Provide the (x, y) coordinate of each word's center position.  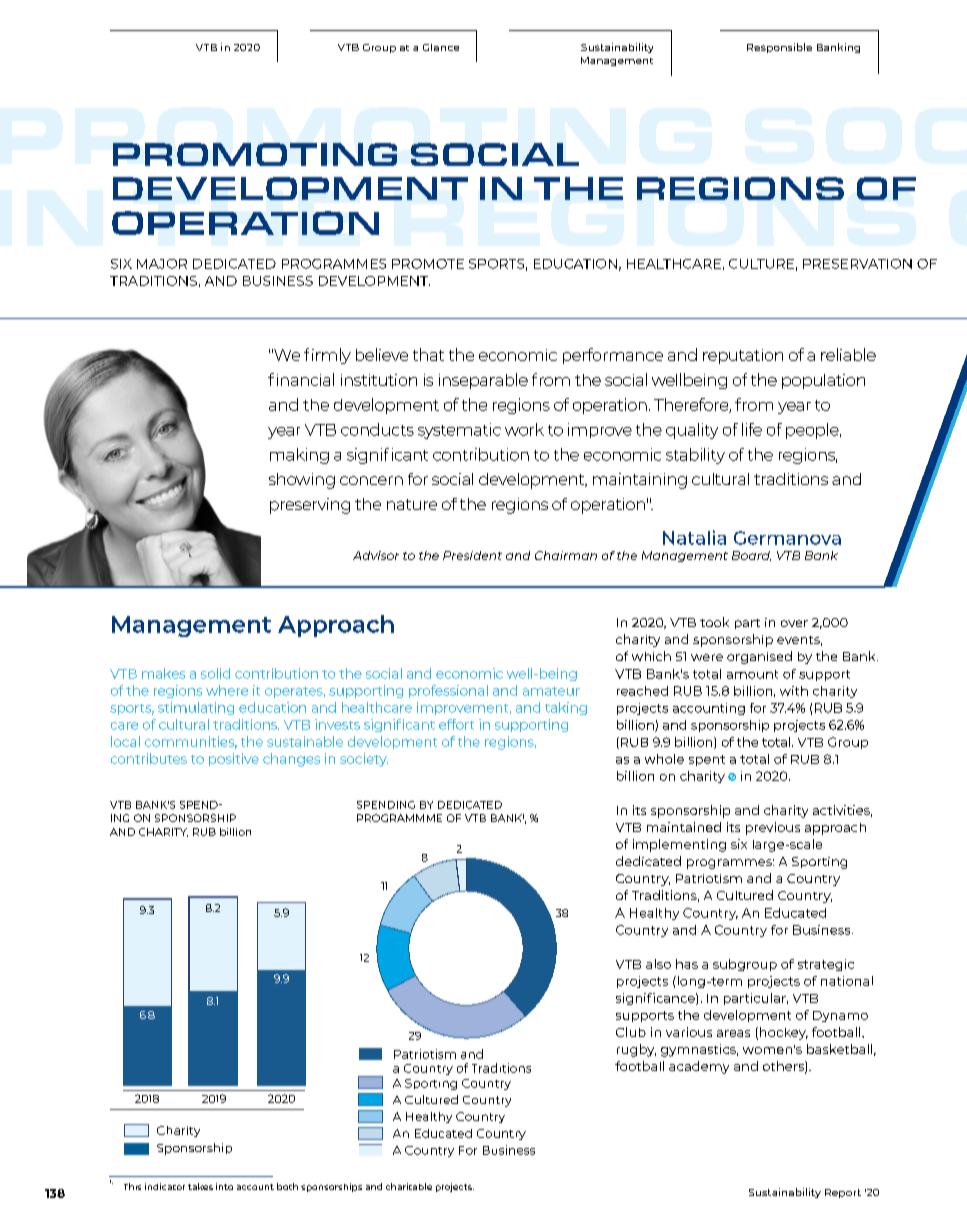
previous (773, 828)
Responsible (779, 48)
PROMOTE (428, 264)
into (224, 1186)
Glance (441, 47)
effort (456, 724)
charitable (409, 1186)
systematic (459, 431)
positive (234, 759)
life (752, 429)
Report (843, 1193)
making (299, 456)
